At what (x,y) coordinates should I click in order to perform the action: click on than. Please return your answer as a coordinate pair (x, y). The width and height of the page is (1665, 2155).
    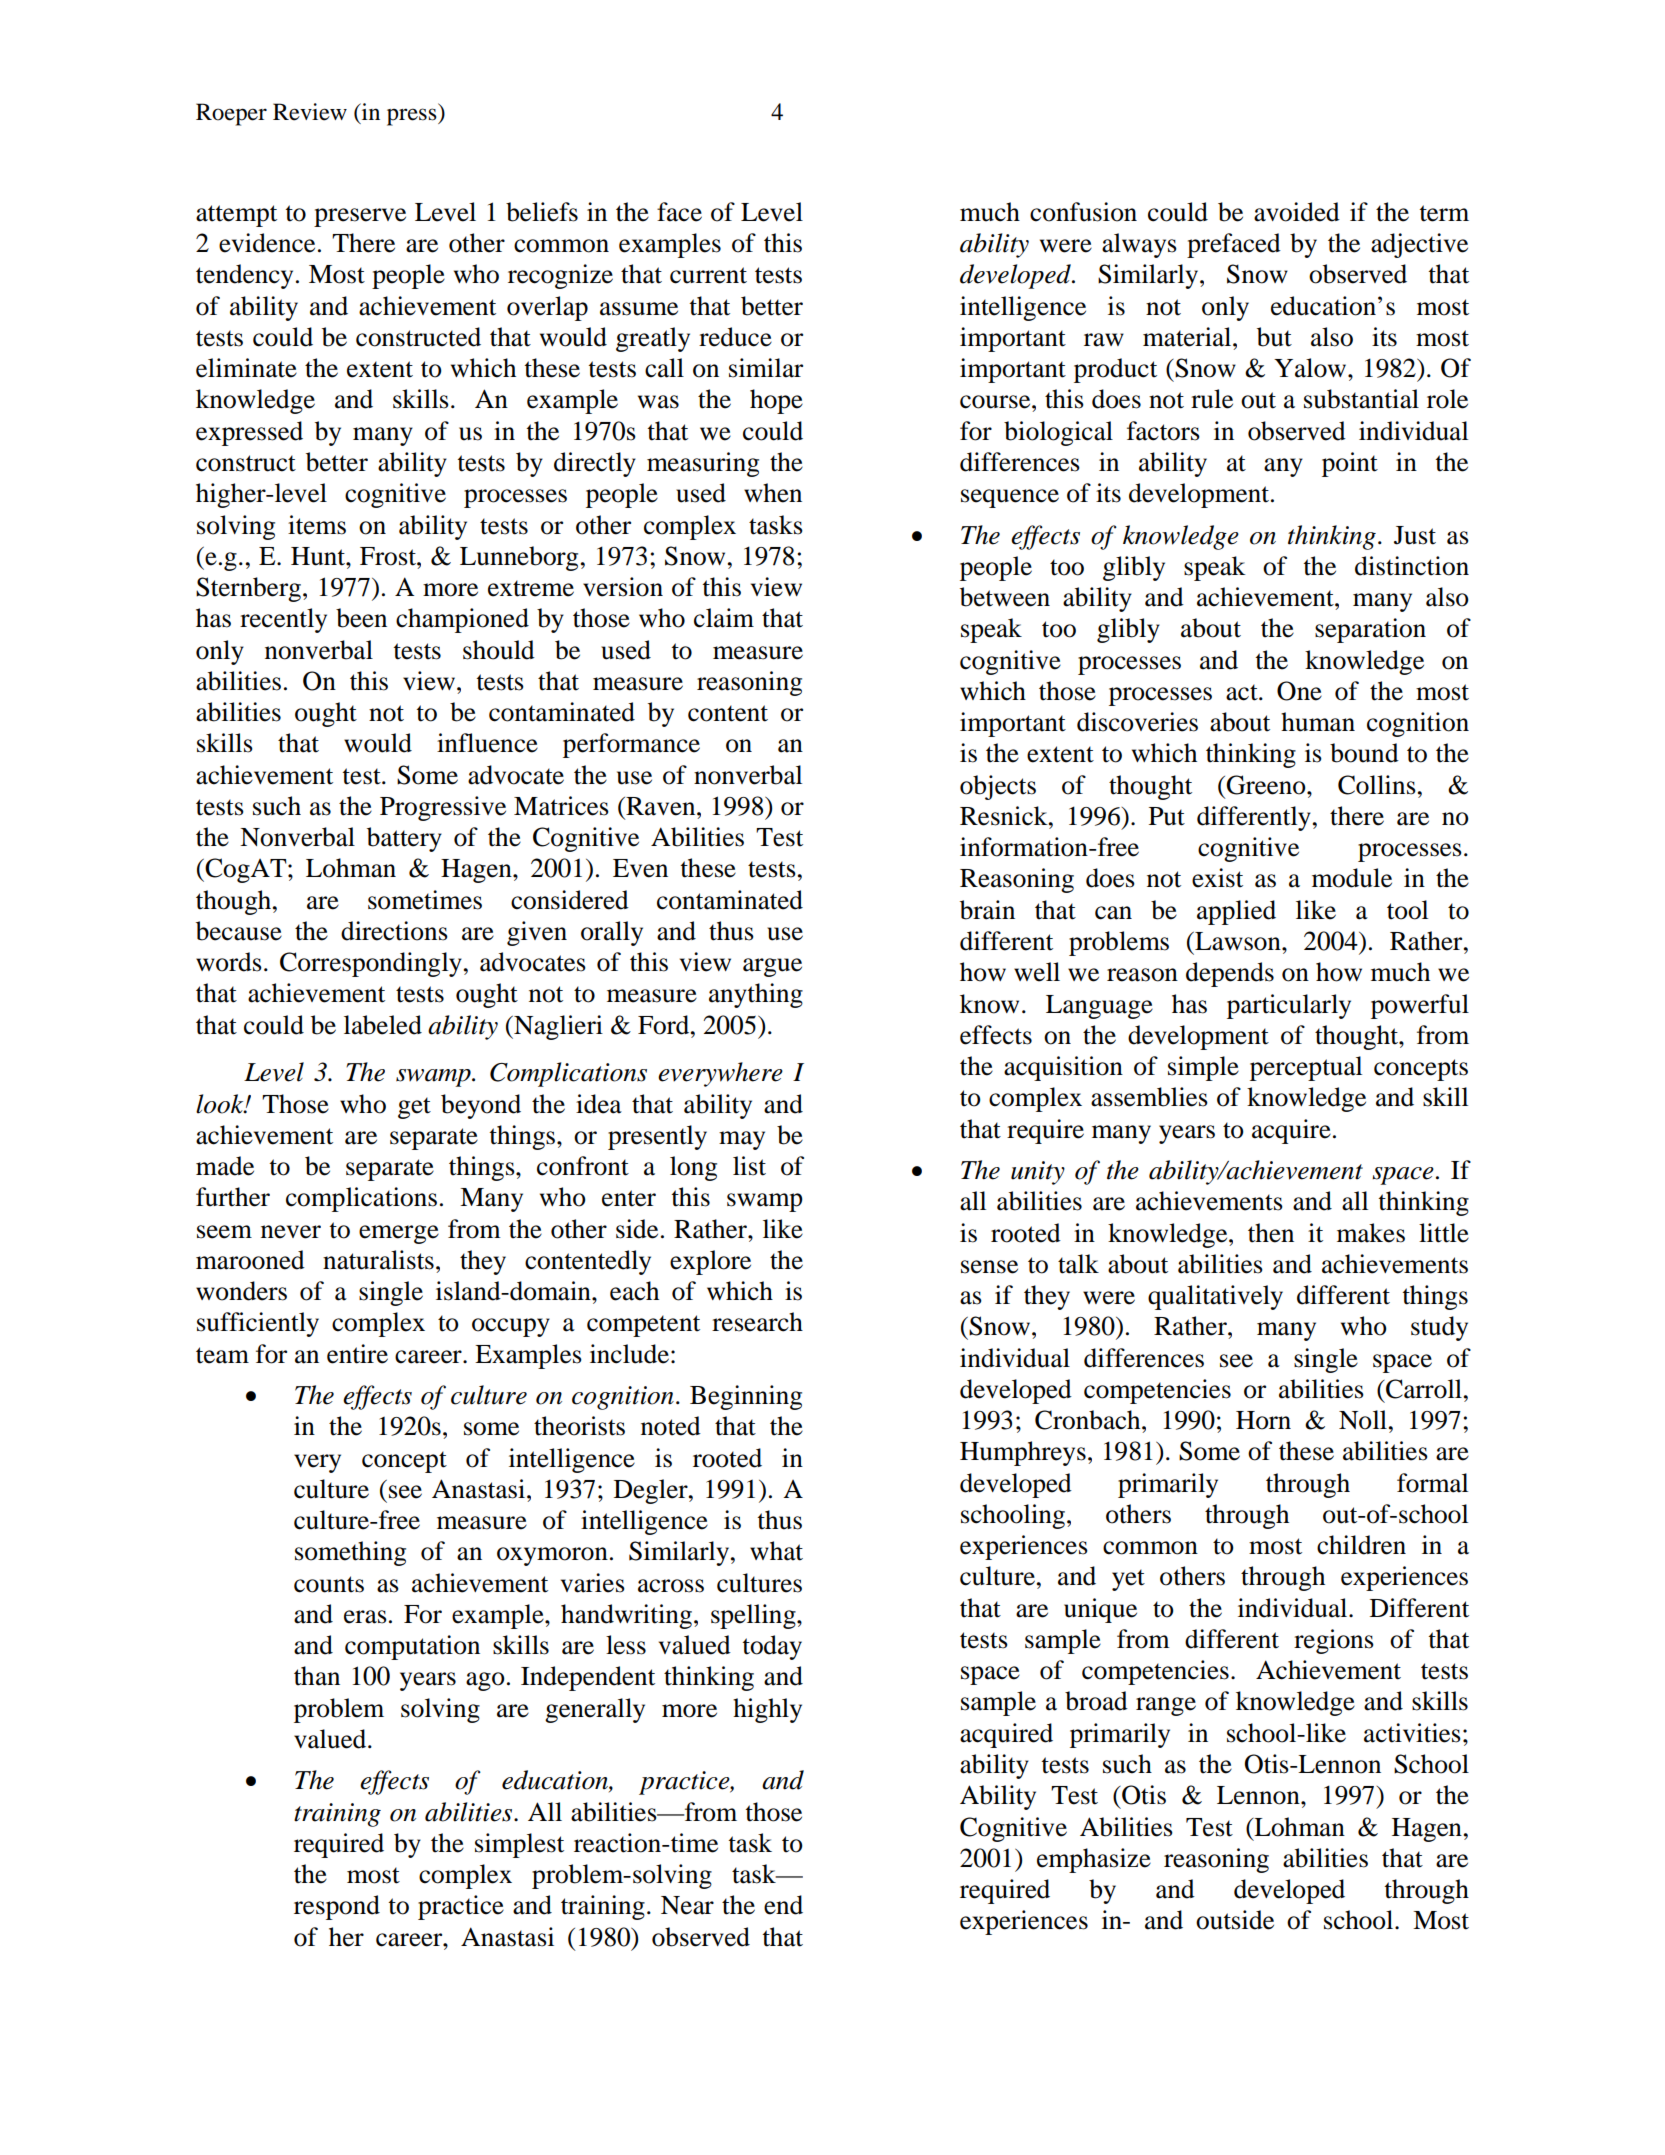
    Looking at the image, I should click on (317, 1676).
